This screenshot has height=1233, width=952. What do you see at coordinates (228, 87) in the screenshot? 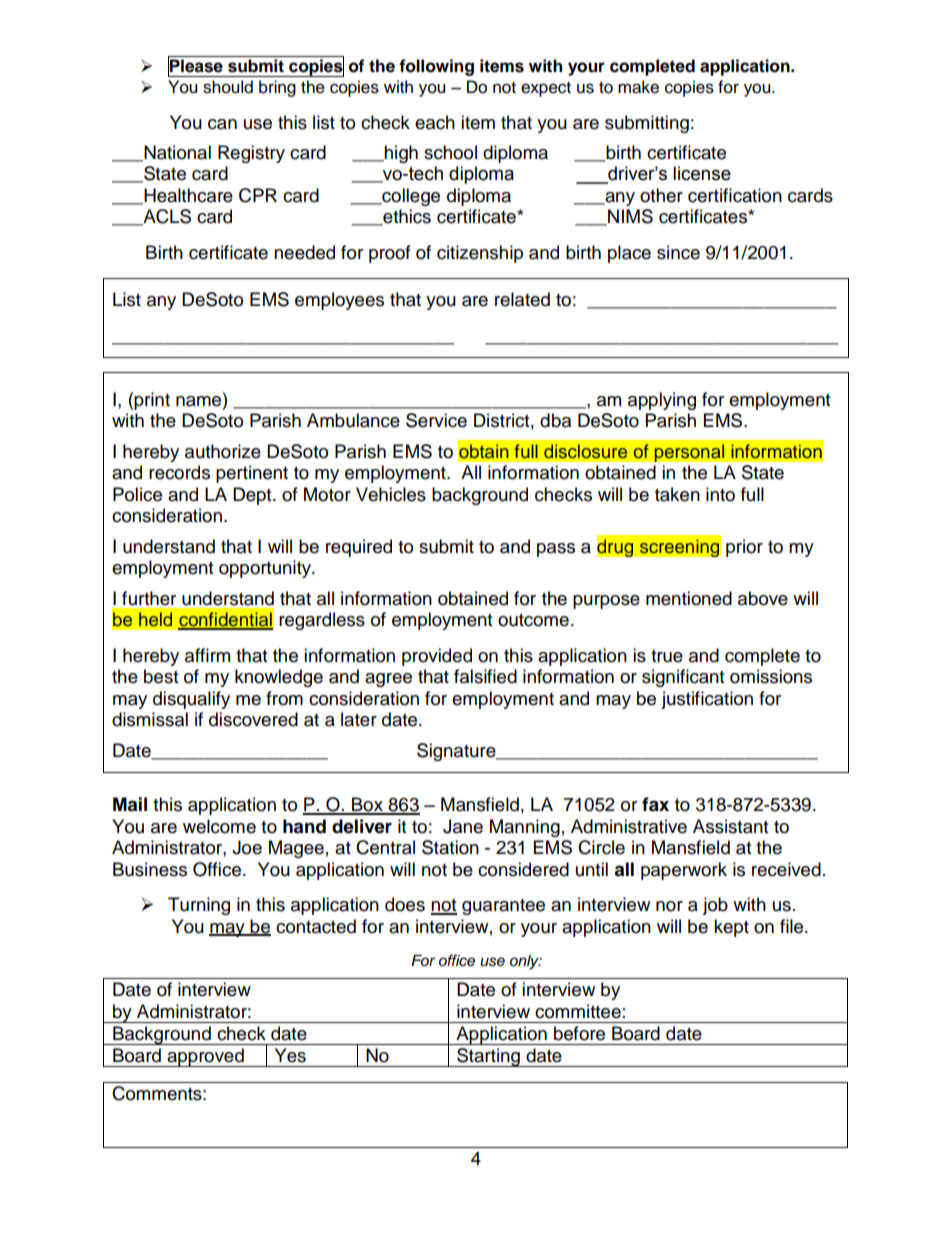
I see `should` at bounding box center [228, 87].
